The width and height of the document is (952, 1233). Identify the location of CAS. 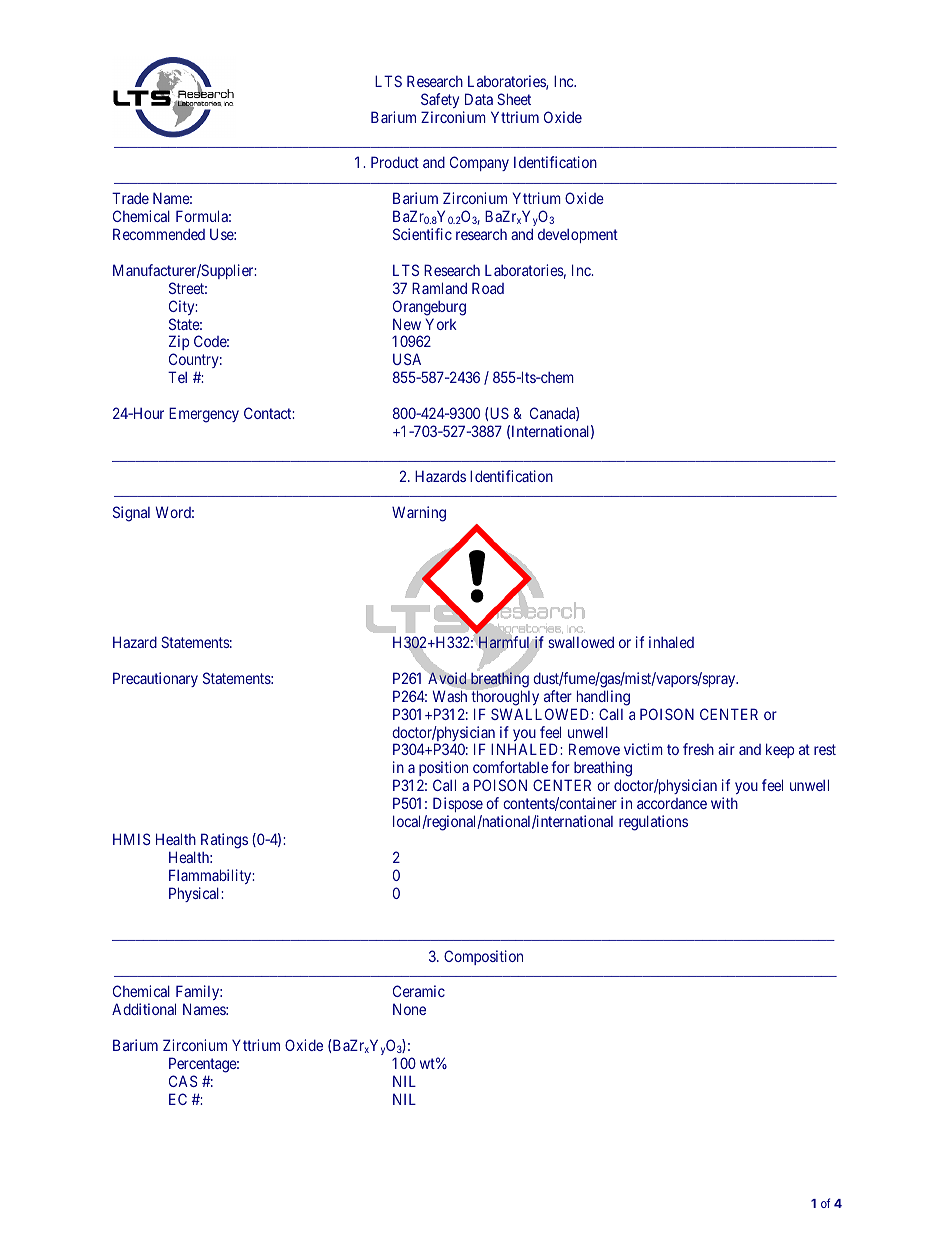
(183, 1081).
